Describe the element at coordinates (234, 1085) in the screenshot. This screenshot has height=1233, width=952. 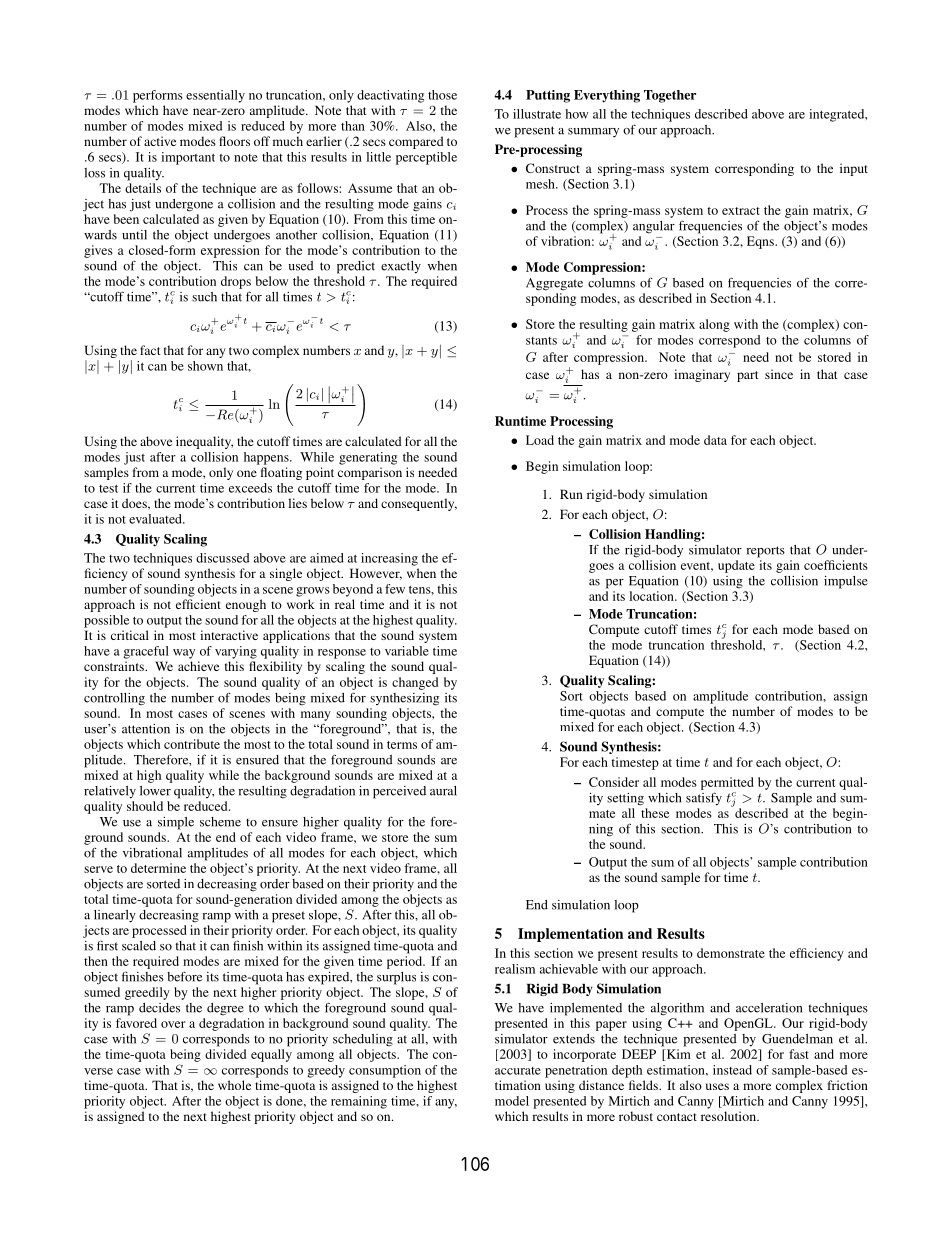
I see `whole` at that location.
